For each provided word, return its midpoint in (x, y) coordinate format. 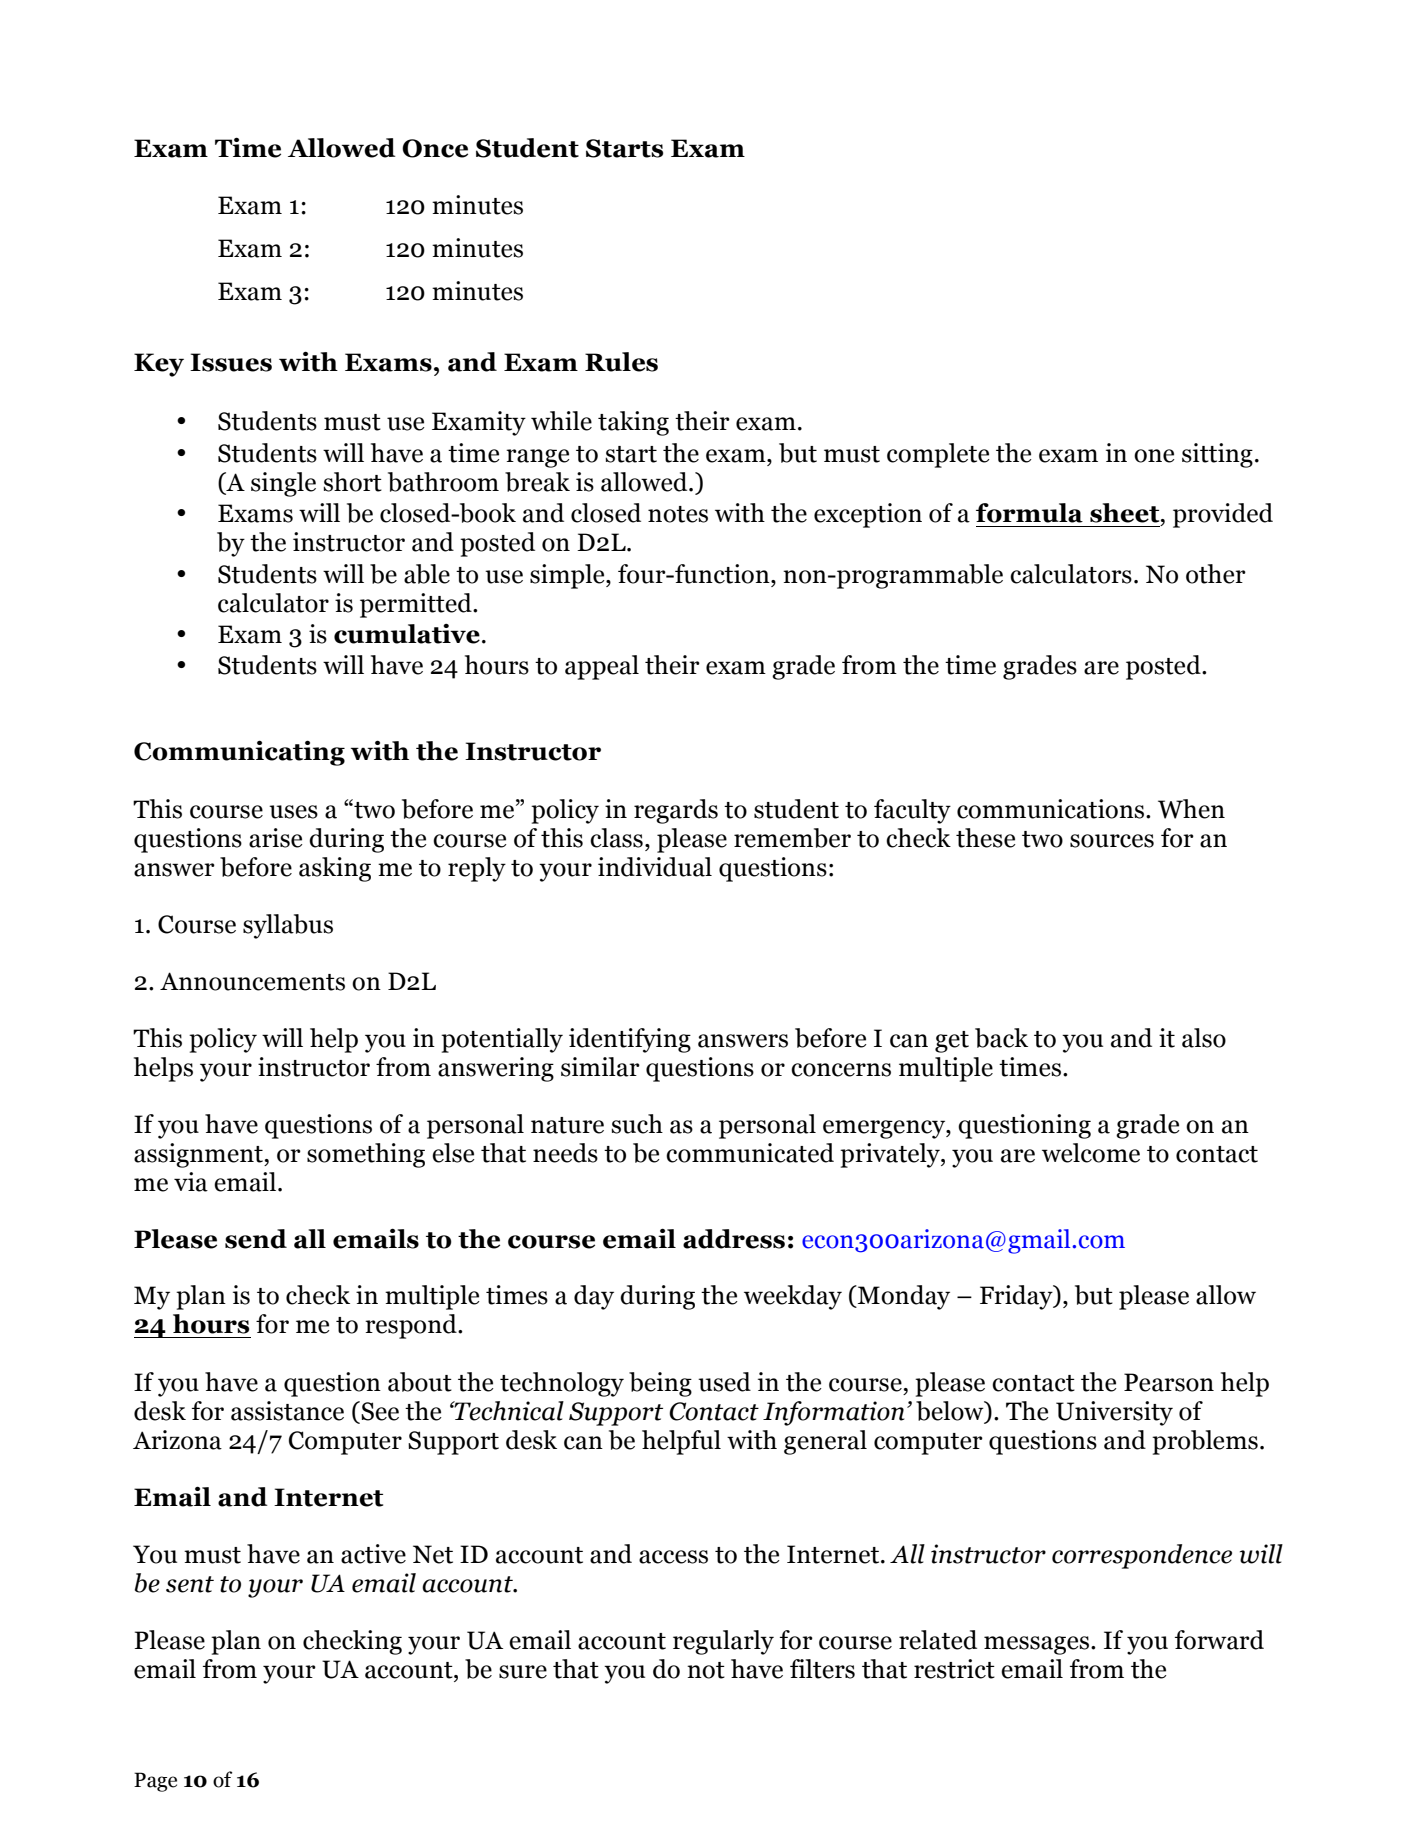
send (256, 1239)
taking (633, 423)
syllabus (288, 926)
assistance (287, 1411)
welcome (1091, 1153)
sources (1112, 841)
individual (655, 867)
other (1216, 574)
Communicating (239, 753)
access (673, 1557)
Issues (231, 362)
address (734, 1239)
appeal (602, 667)
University (1114, 1413)
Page (155, 1782)
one (1154, 456)
